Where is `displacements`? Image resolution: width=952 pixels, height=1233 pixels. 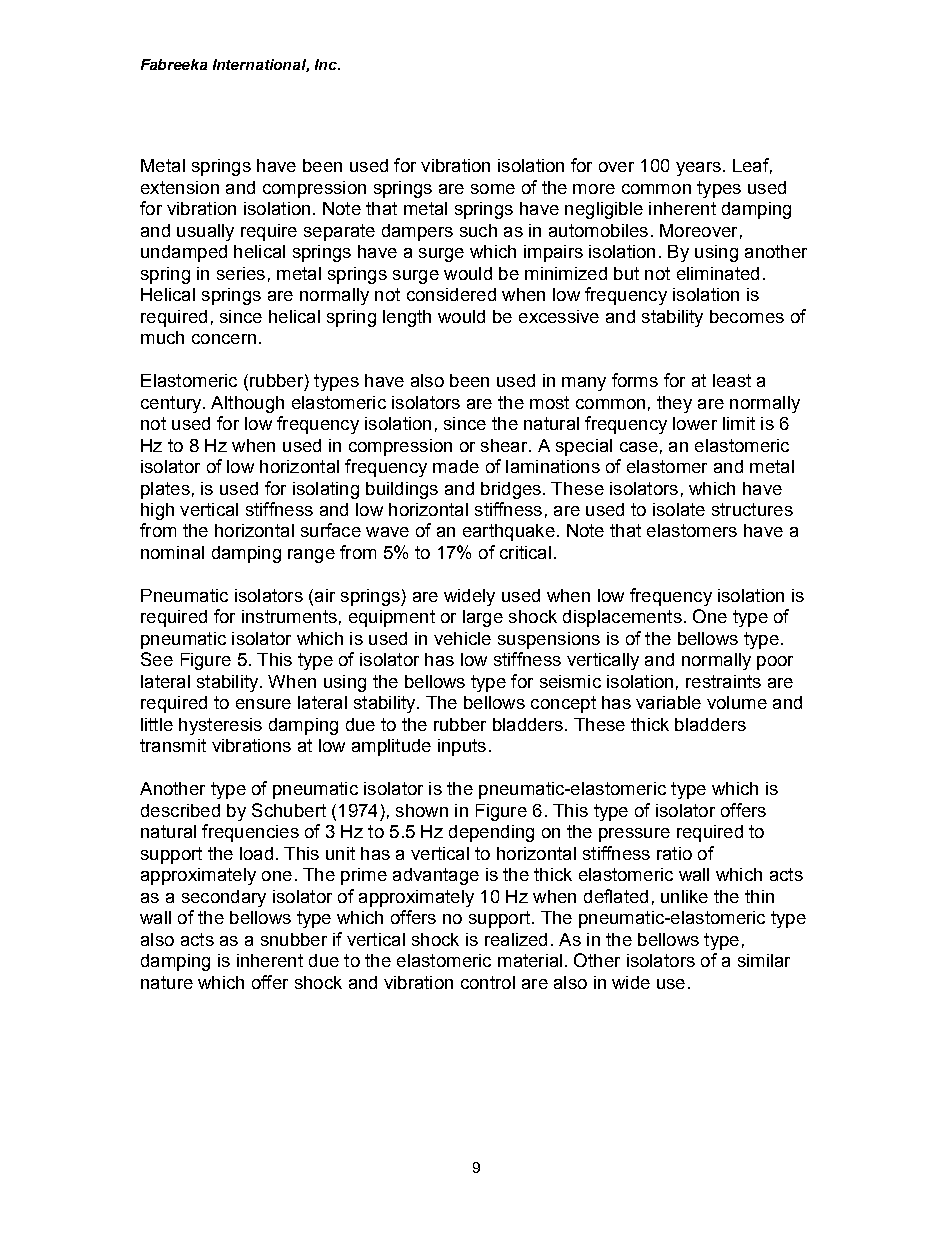 displacements is located at coordinates (622, 618).
